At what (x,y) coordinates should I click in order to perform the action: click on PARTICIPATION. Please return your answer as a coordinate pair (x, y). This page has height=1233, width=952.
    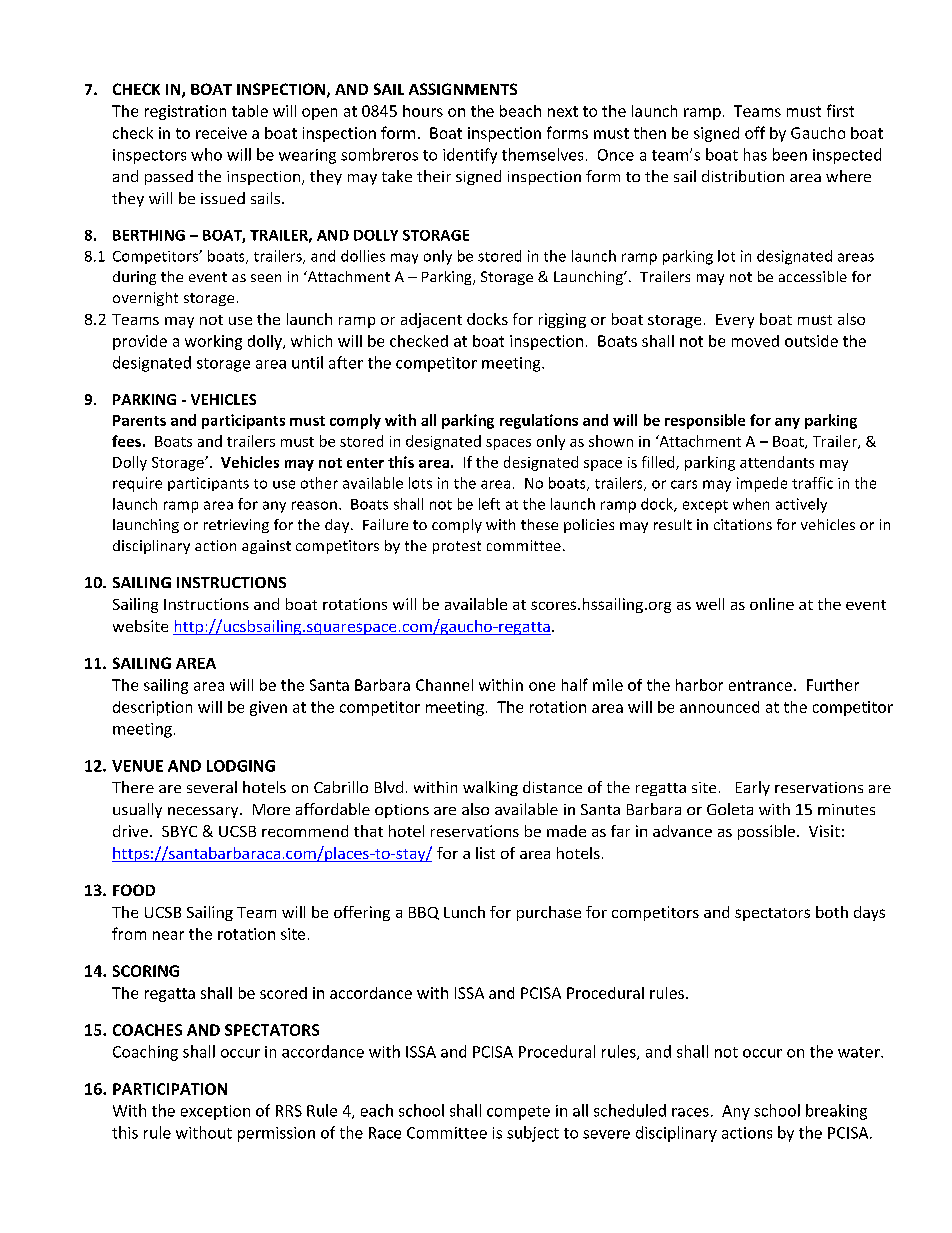
    Looking at the image, I should click on (170, 1089).
